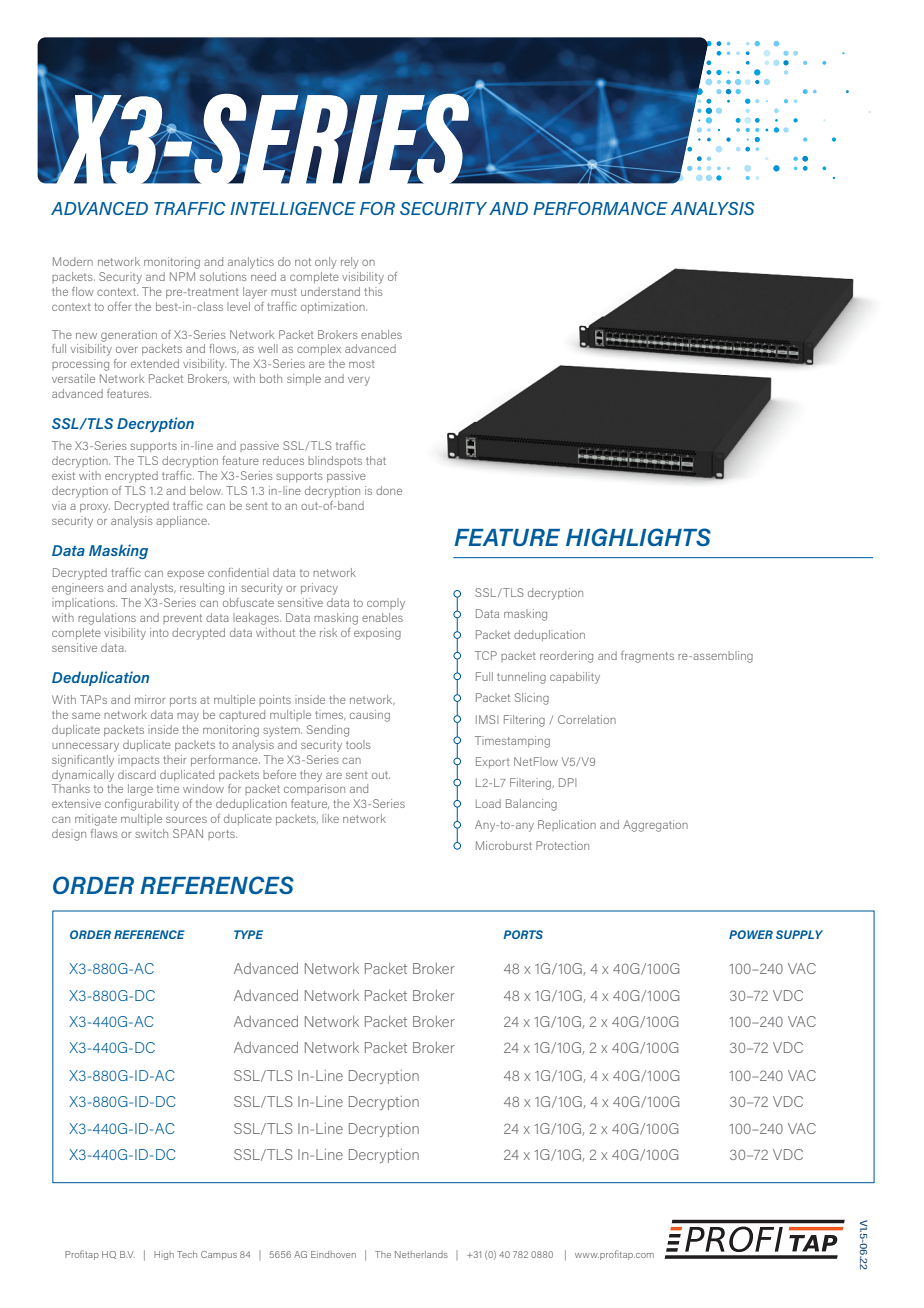 This screenshot has height=1308, width=924. What do you see at coordinates (487, 719) in the screenshot?
I see `IMSI` at bounding box center [487, 719].
